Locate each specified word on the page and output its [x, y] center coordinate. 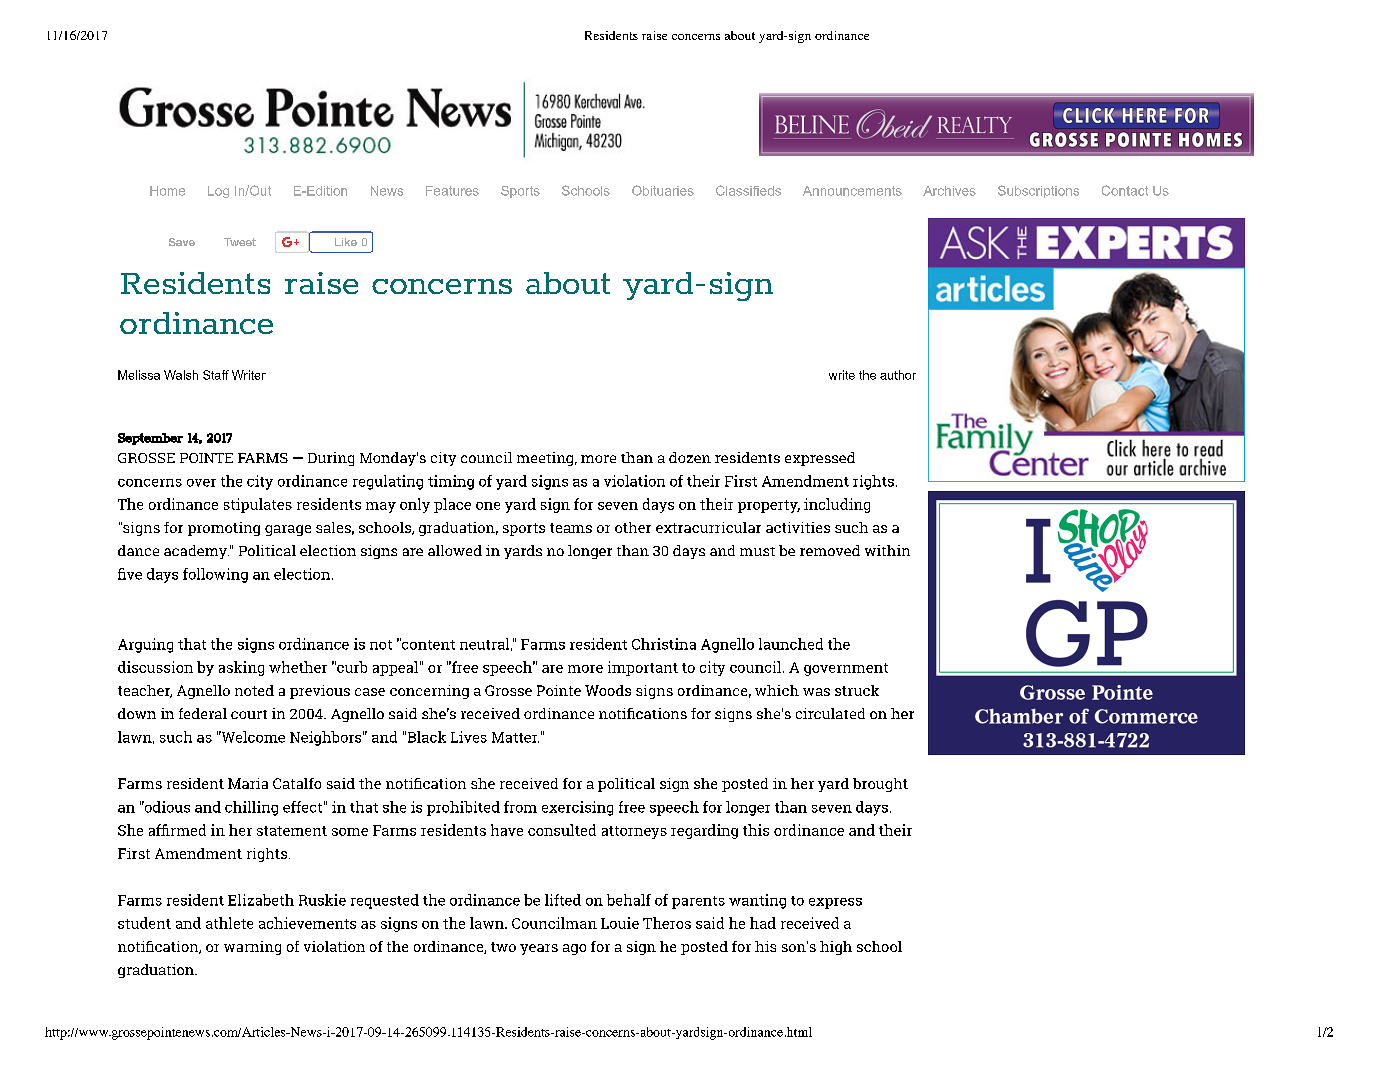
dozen [690, 457]
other [633, 527]
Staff [216, 375]
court [249, 714]
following [215, 575]
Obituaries [663, 190]
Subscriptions [1038, 191]
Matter [515, 737]
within [887, 550]
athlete [229, 923]
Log [218, 192]
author [898, 375]
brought [880, 785]
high [836, 948]
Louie [620, 923]
